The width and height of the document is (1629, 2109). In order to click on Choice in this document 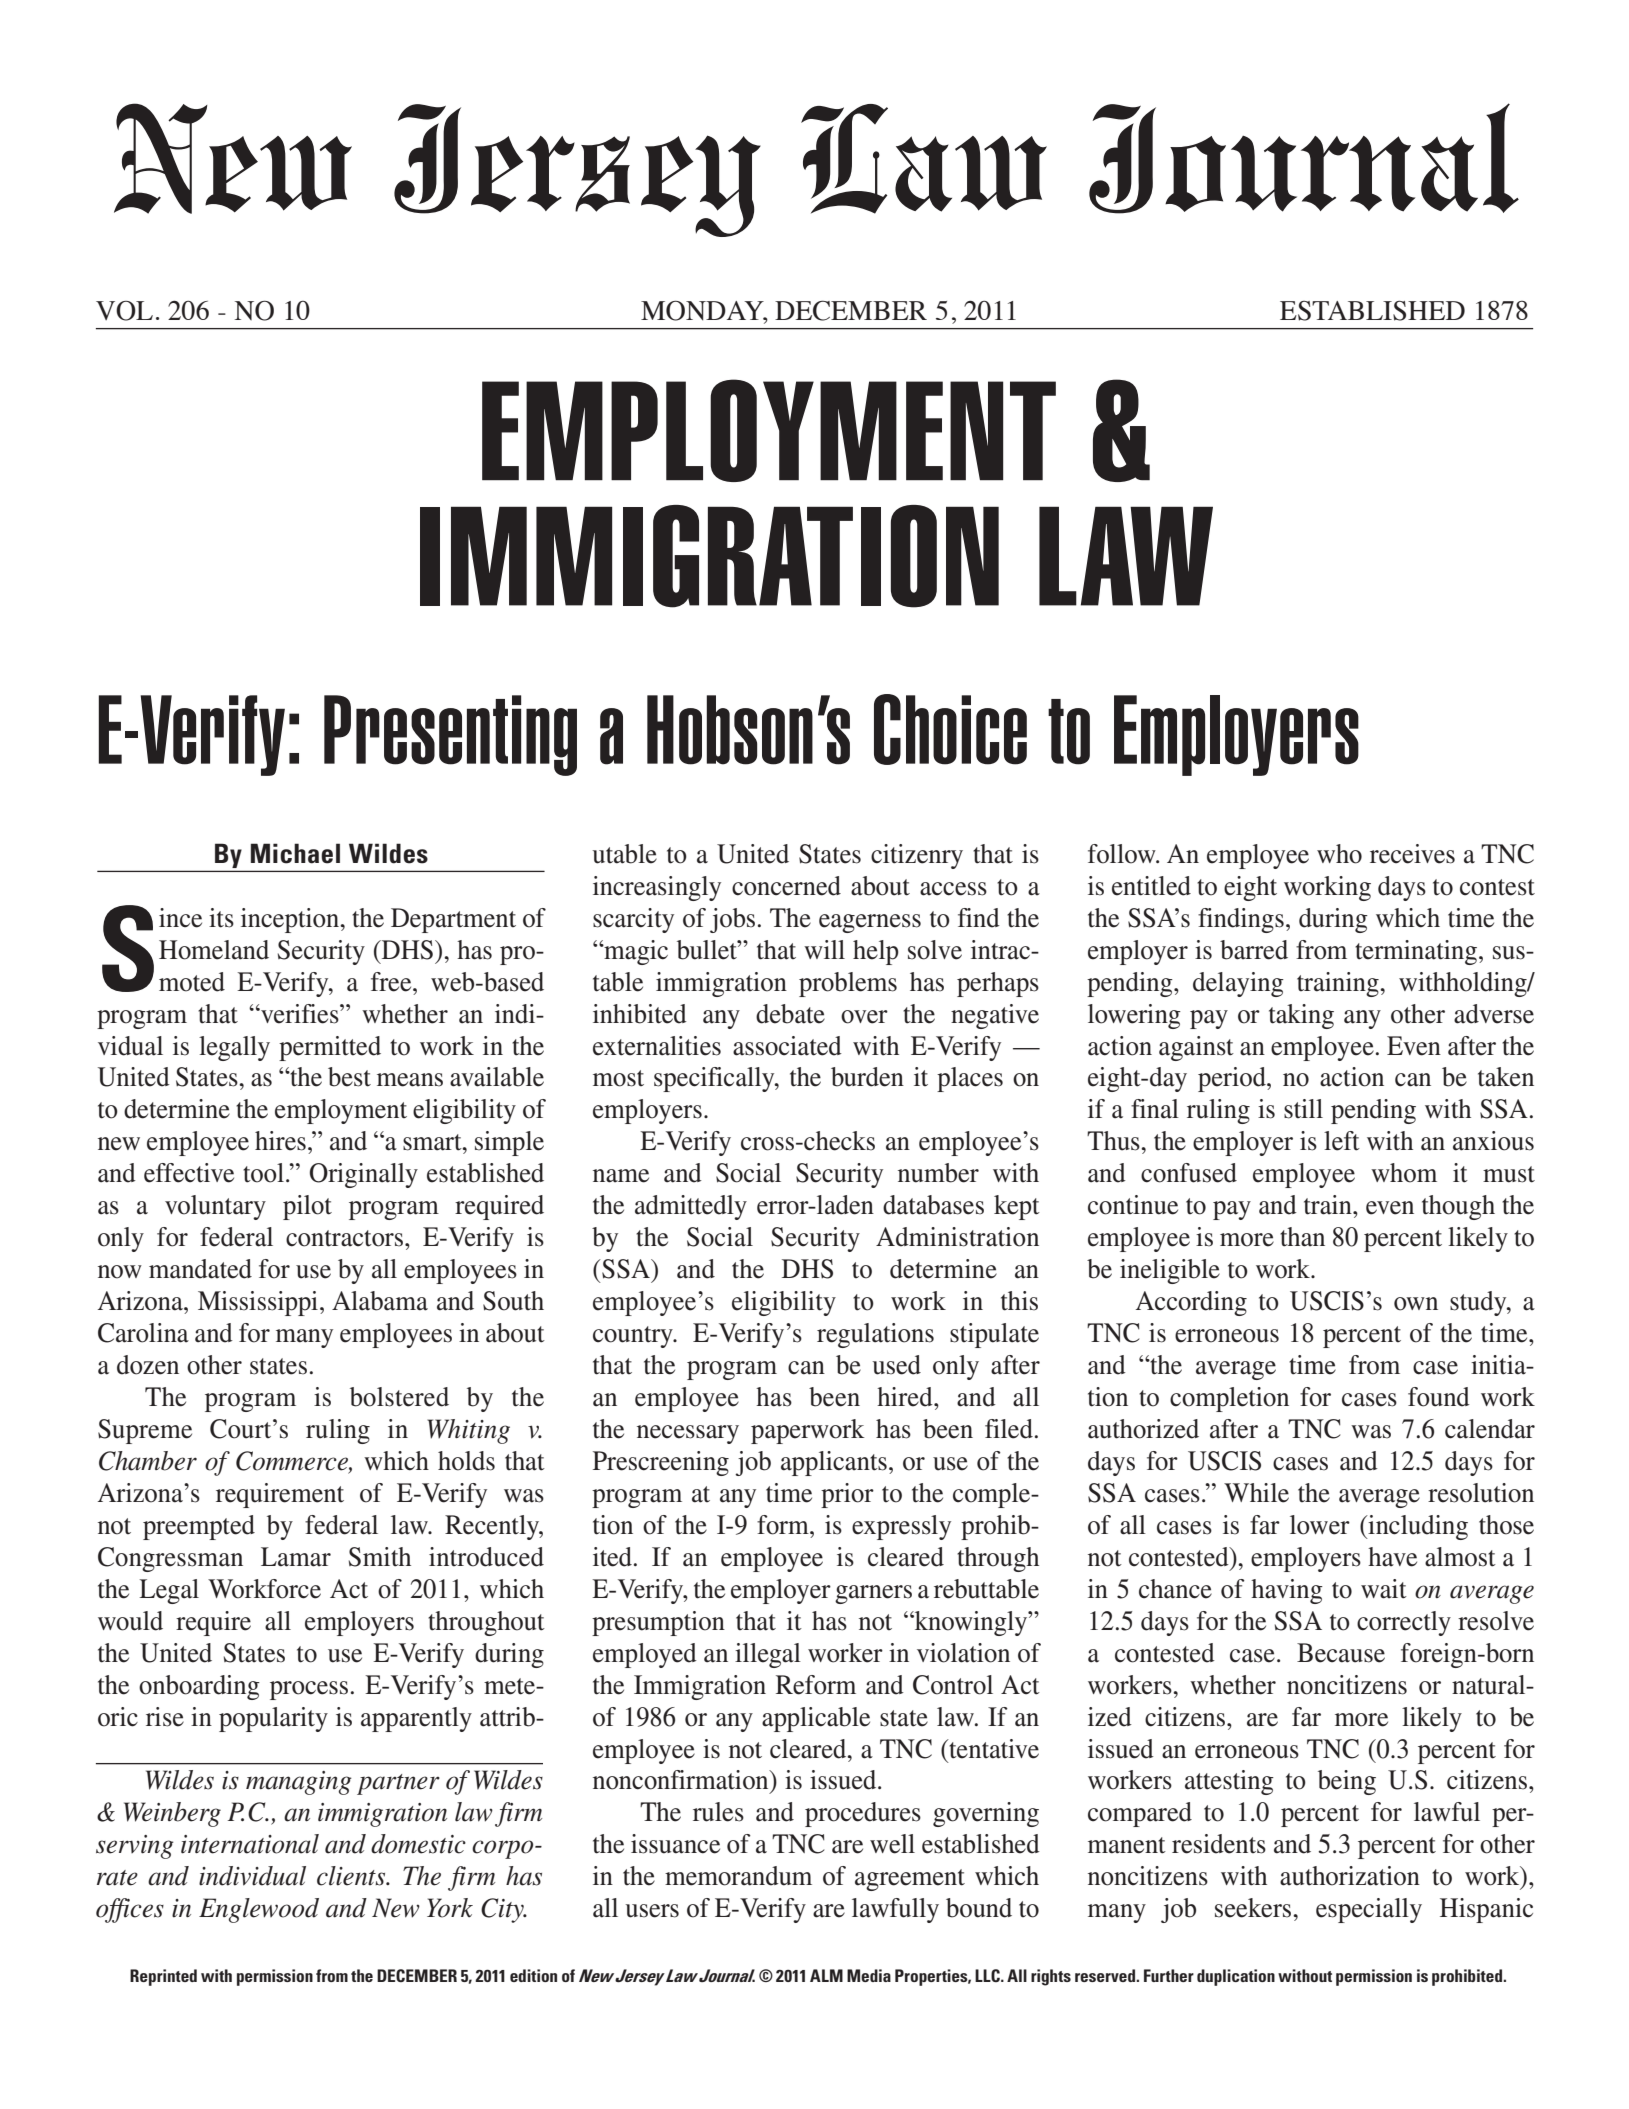, I will do `click(950, 729)`.
